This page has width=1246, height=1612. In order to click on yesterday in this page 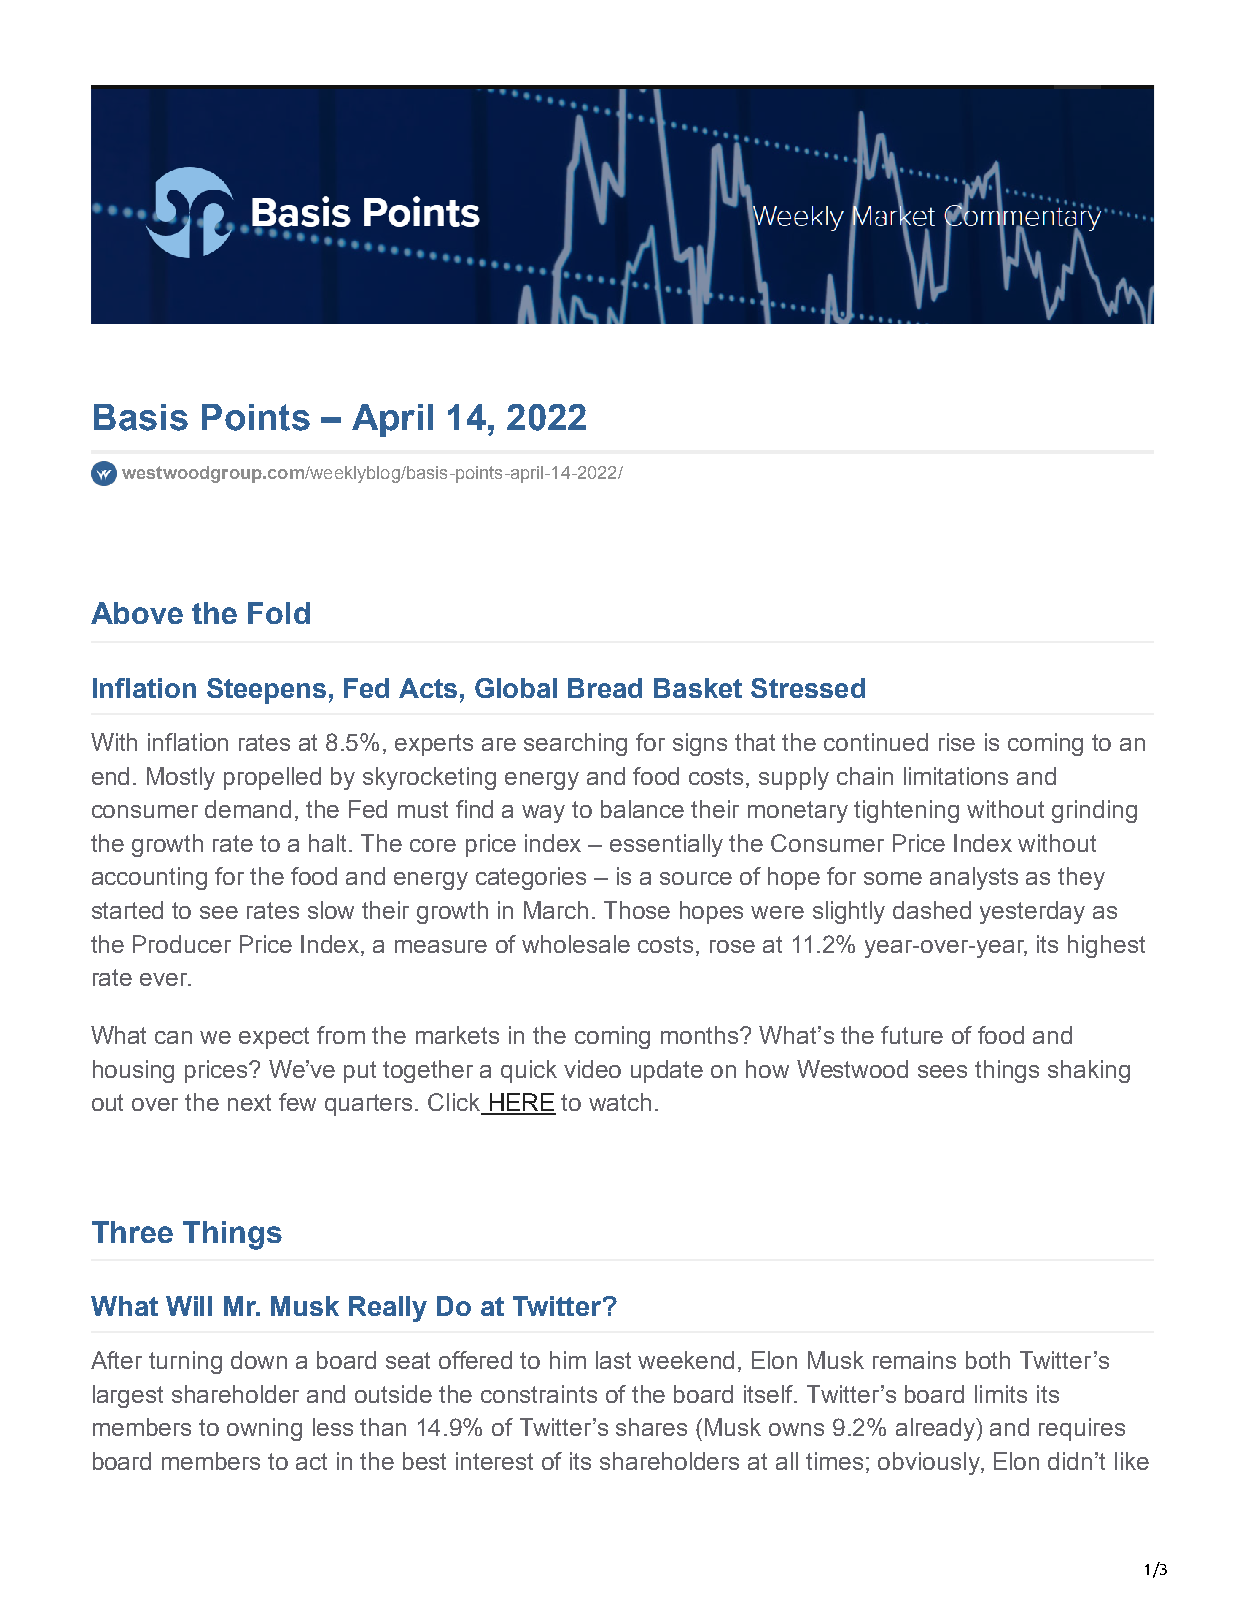, I will do `click(1032, 912)`.
